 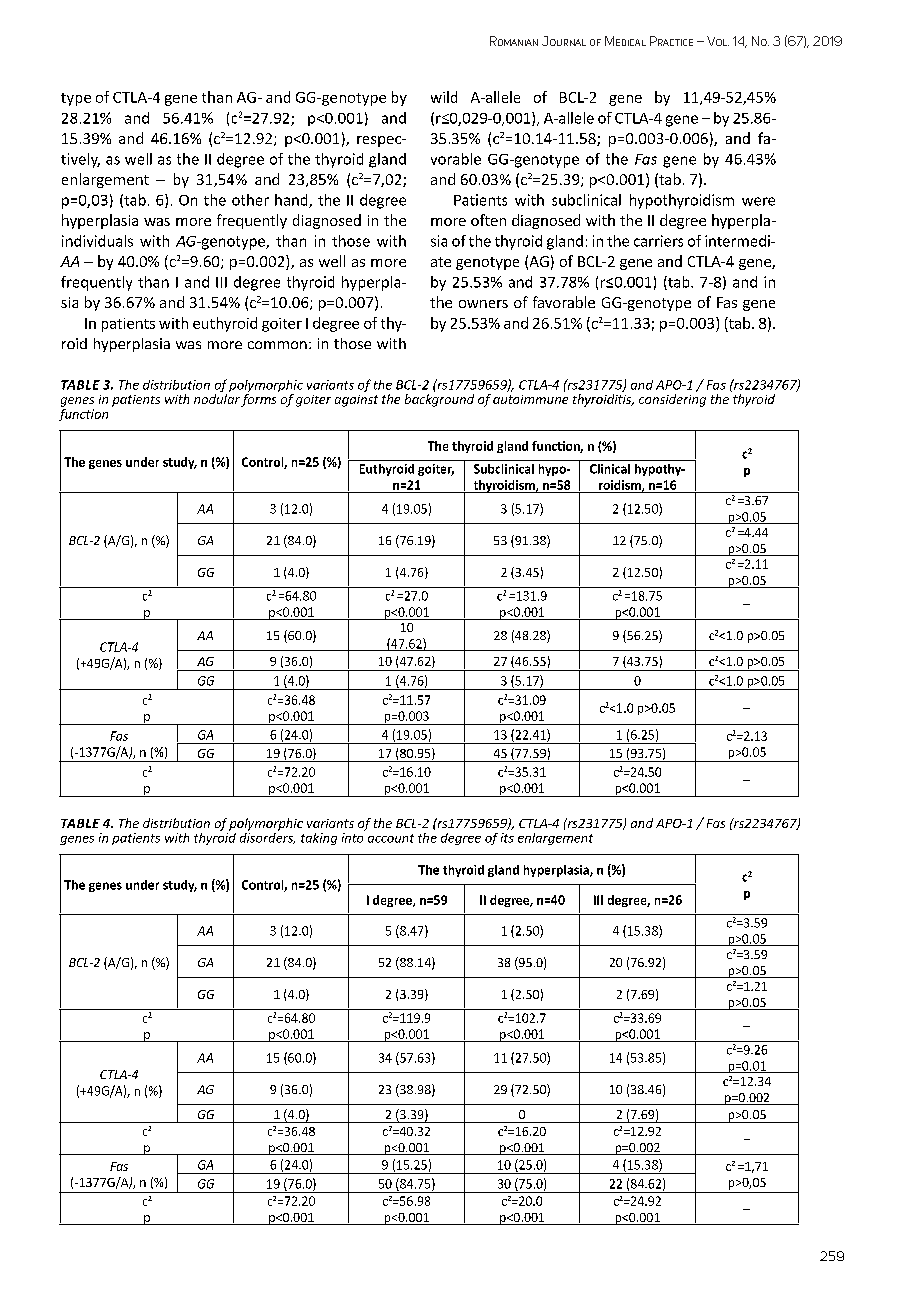 What do you see at coordinates (217, 399) in the screenshot?
I see `nodular` at bounding box center [217, 399].
